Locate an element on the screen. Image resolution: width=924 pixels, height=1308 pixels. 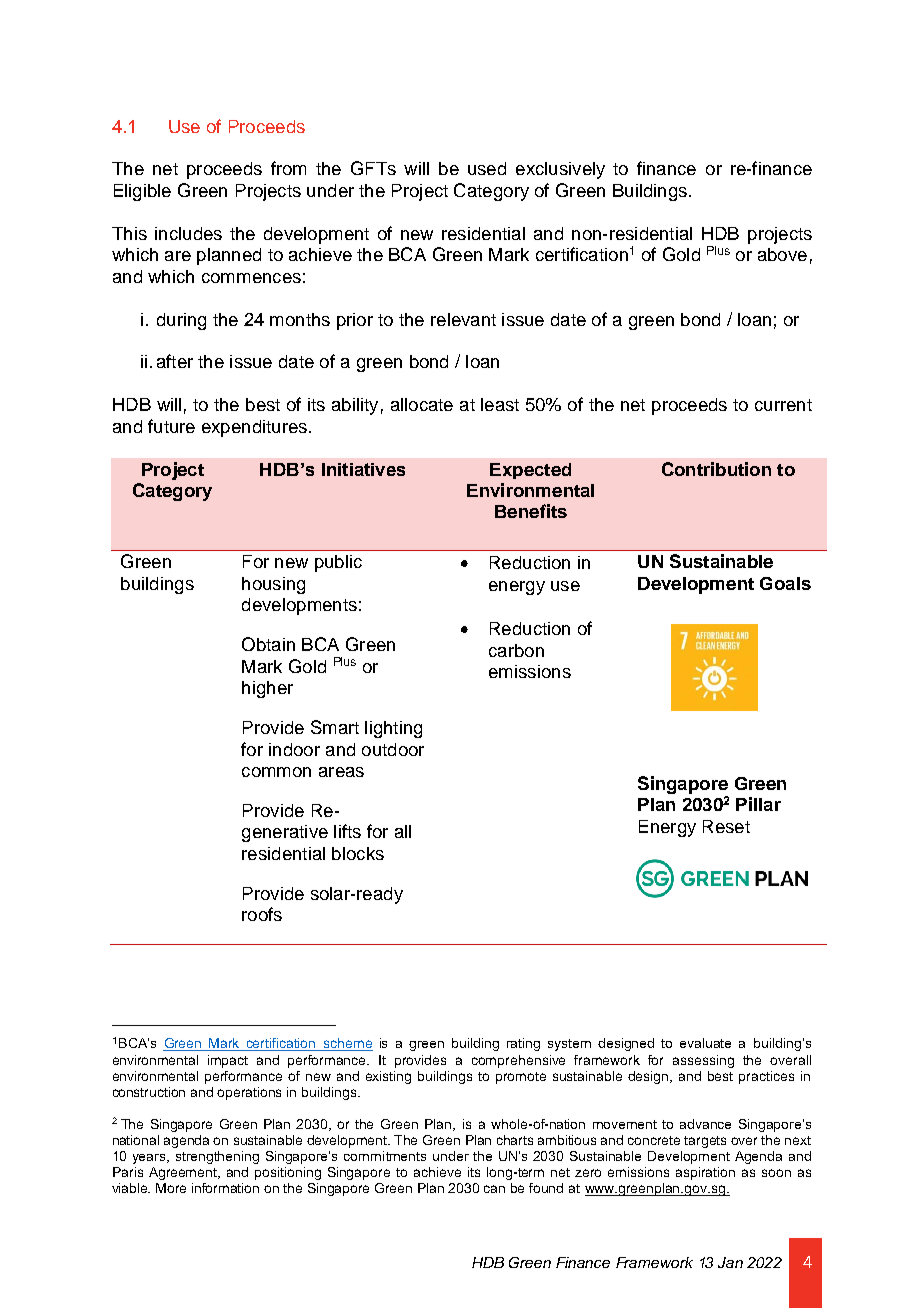
used is located at coordinates (487, 168).
